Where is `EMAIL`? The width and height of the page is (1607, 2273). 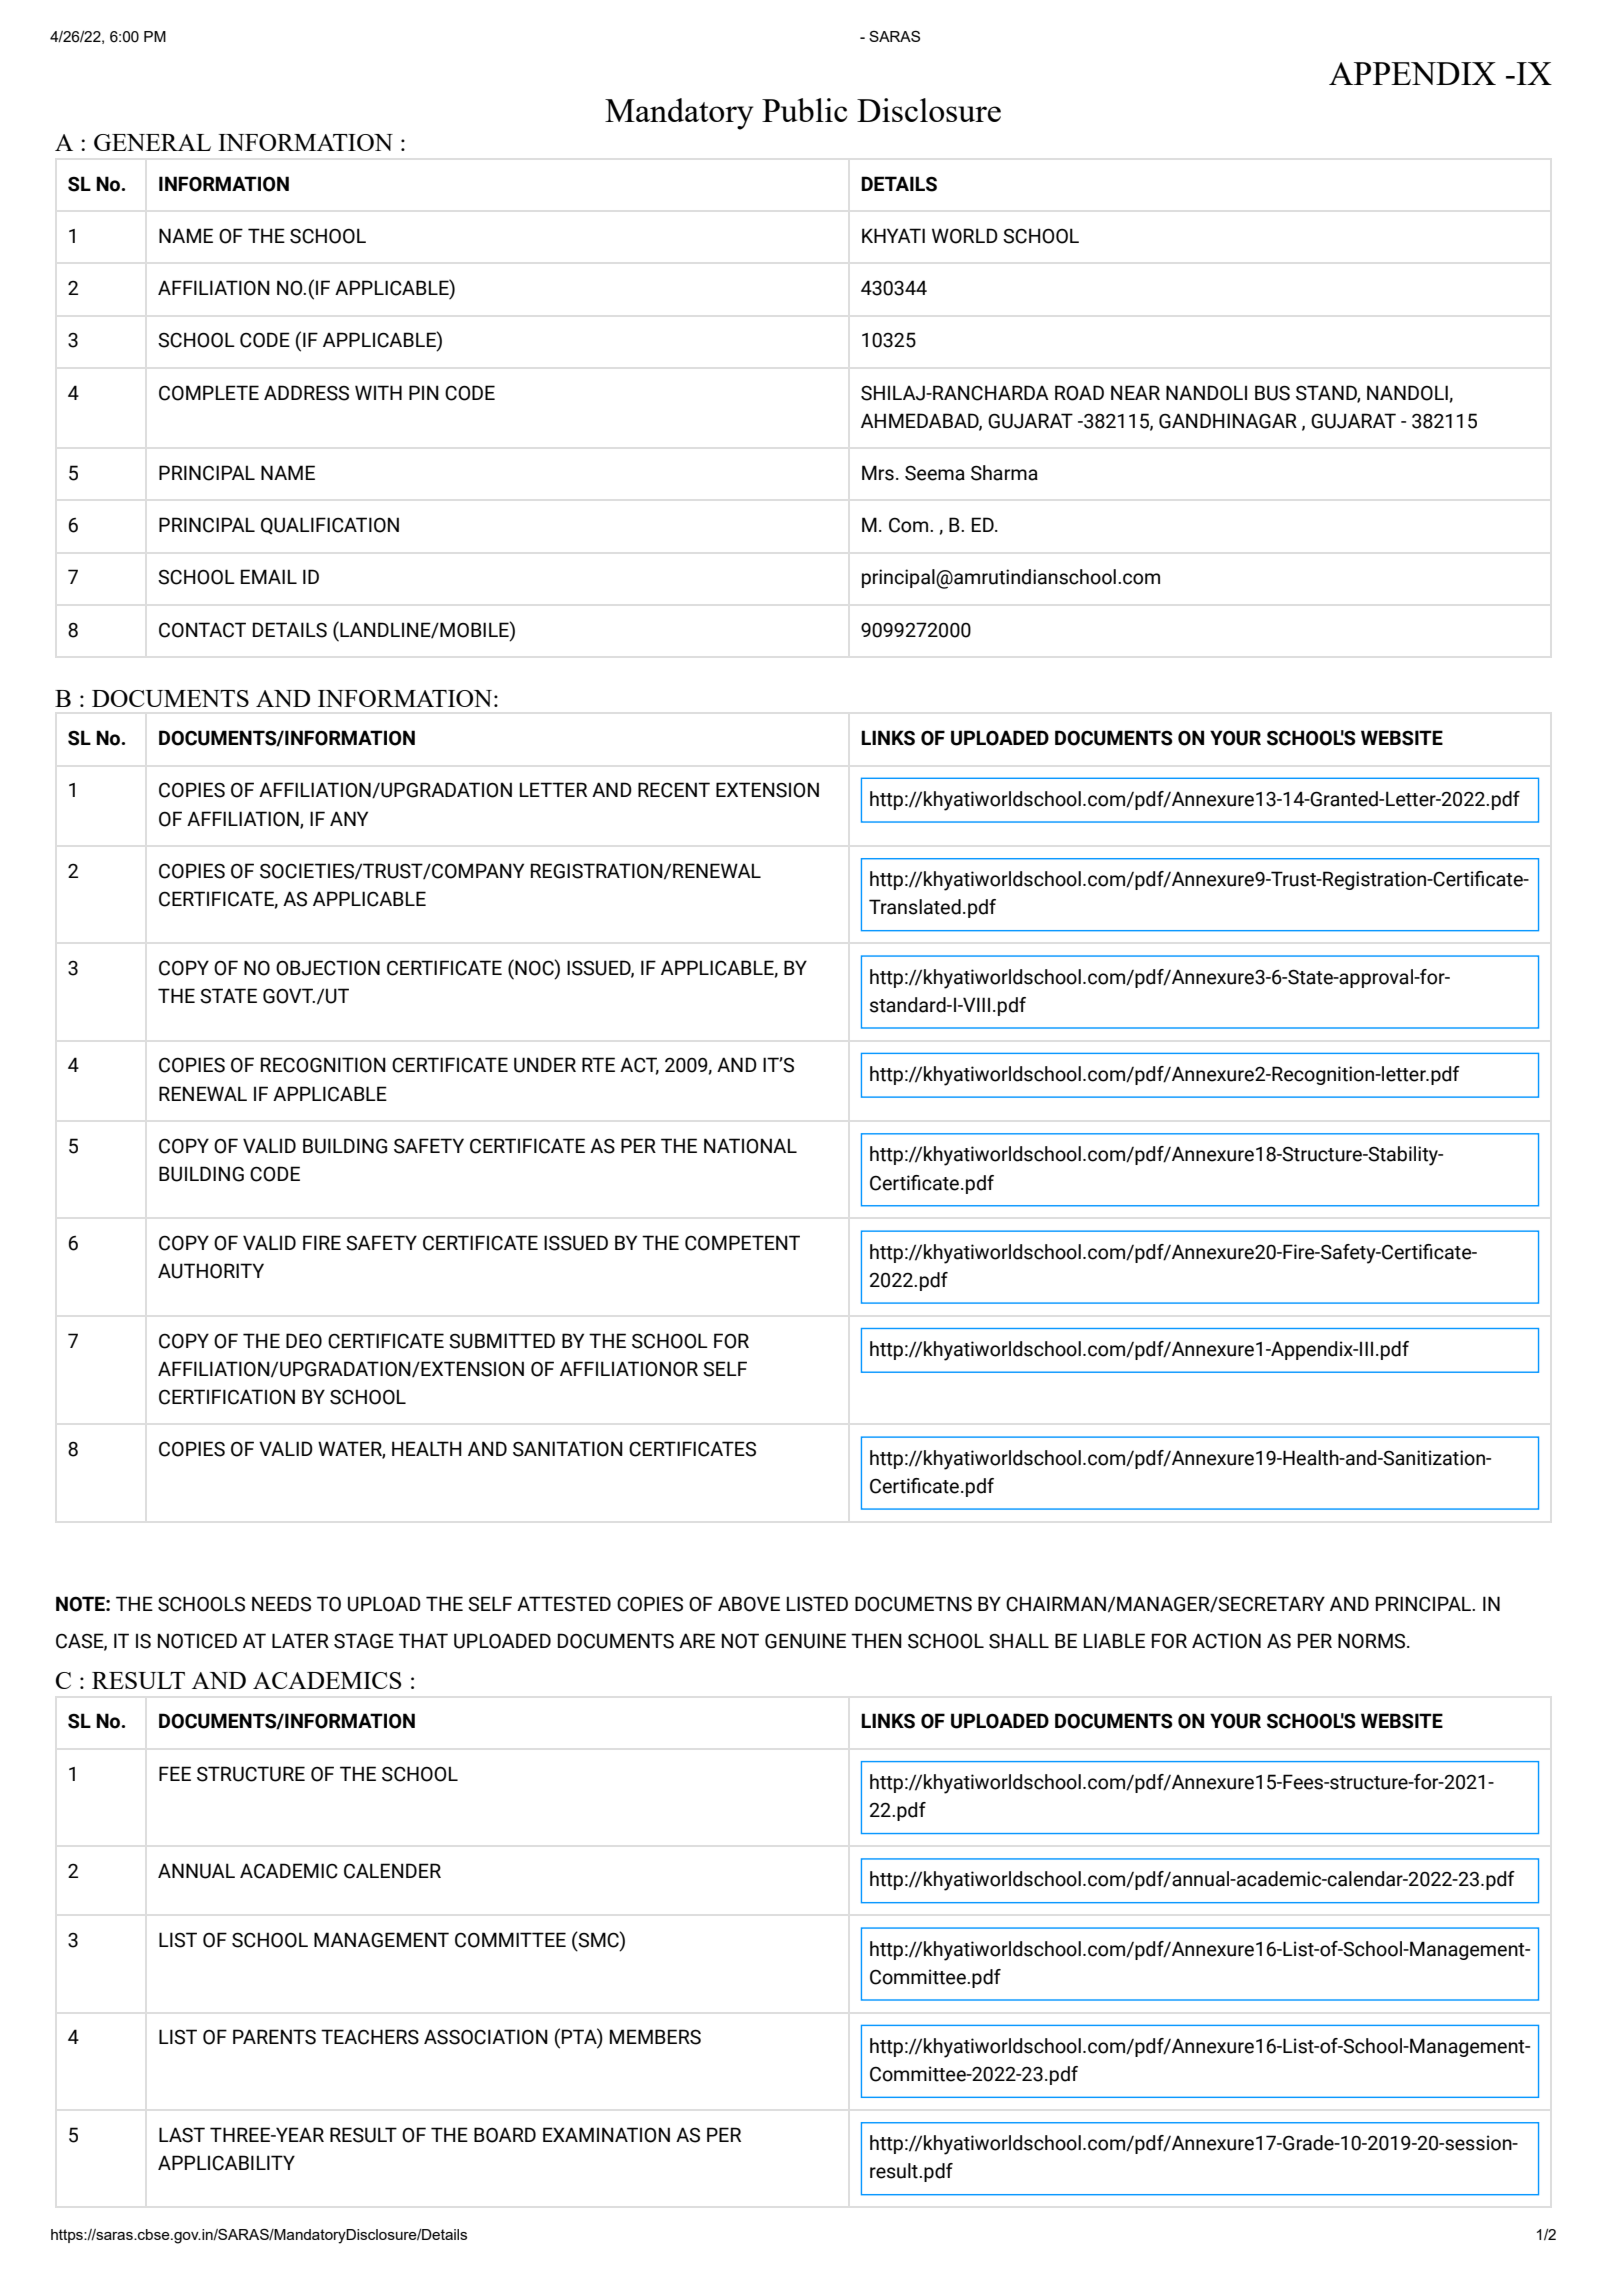 EMAIL is located at coordinates (269, 576).
